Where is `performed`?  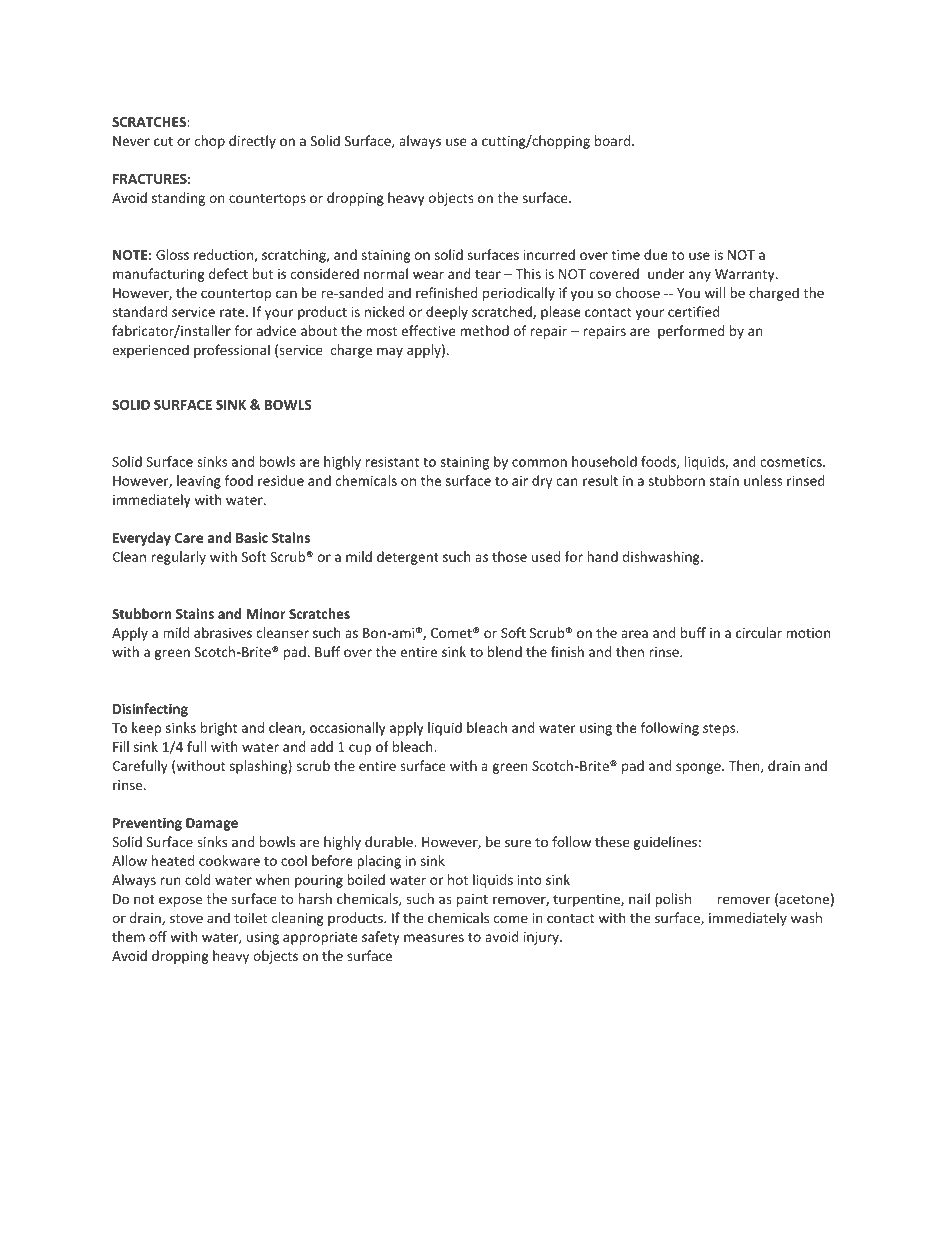
performed is located at coordinates (691, 332).
